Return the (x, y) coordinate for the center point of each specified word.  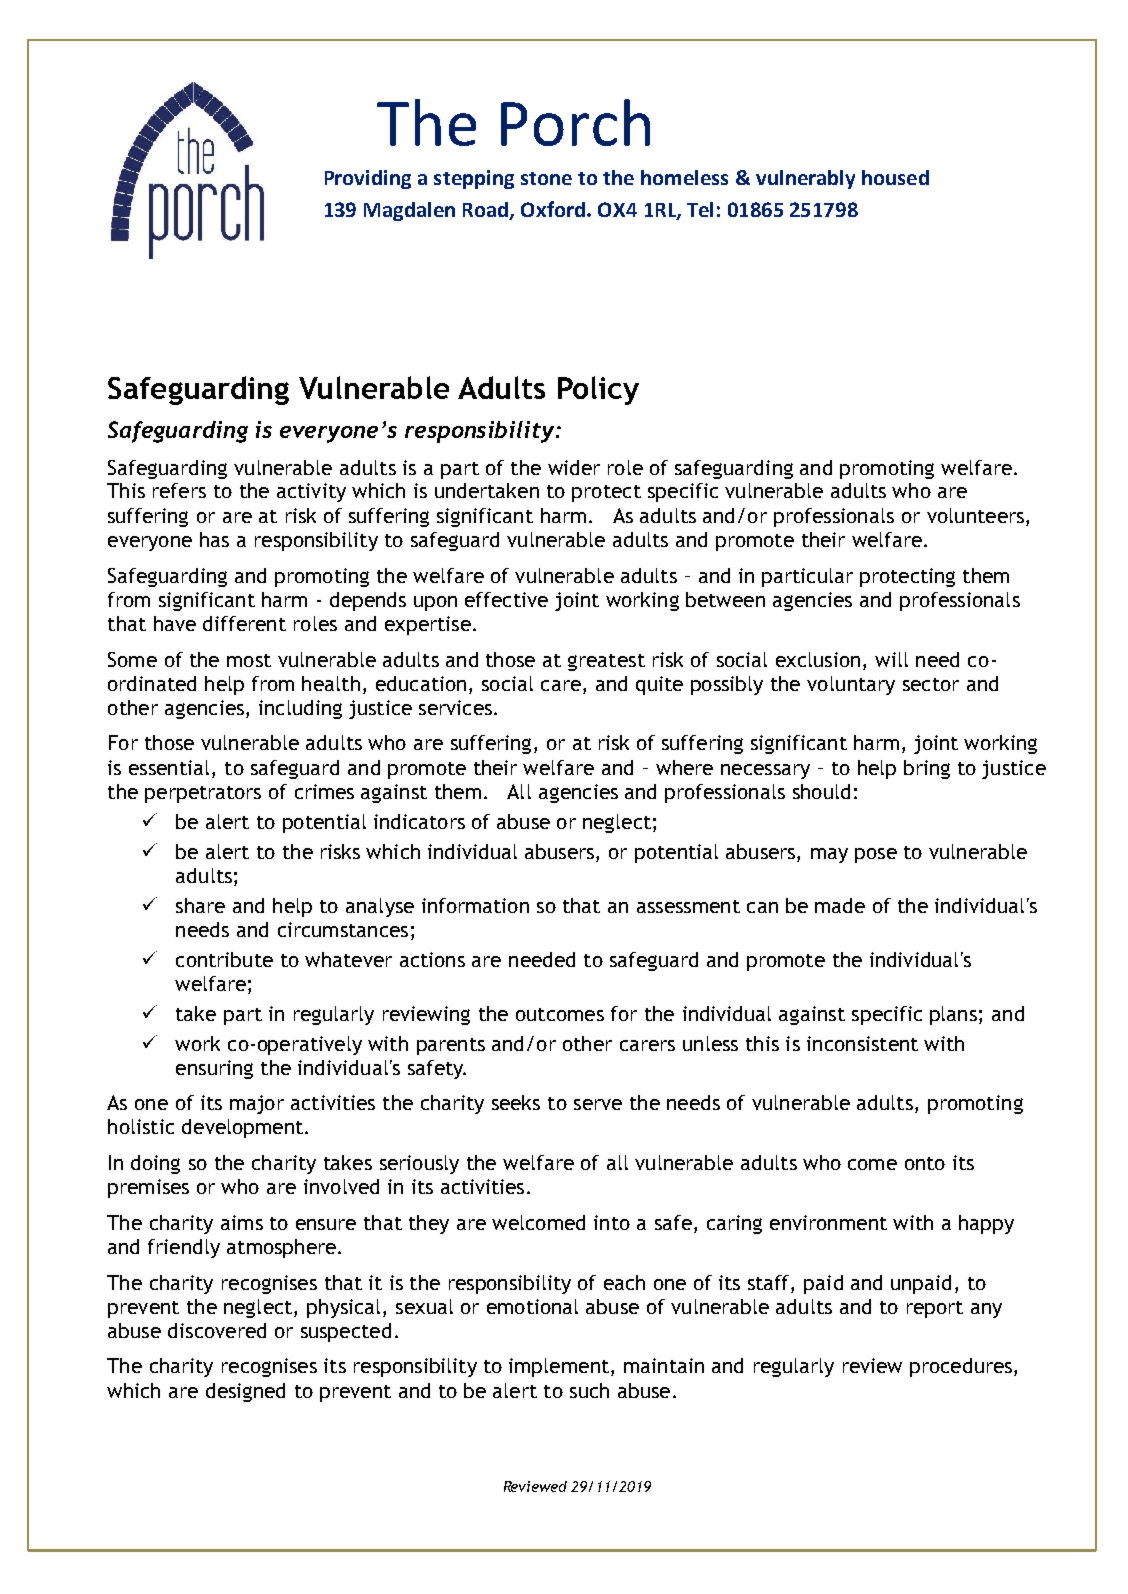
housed (895, 177)
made (840, 905)
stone (546, 178)
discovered (217, 1330)
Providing (368, 179)
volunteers (975, 515)
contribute (224, 959)
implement (559, 1367)
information (475, 905)
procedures (961, 1367)
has (214, 539)
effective (506, 599)
